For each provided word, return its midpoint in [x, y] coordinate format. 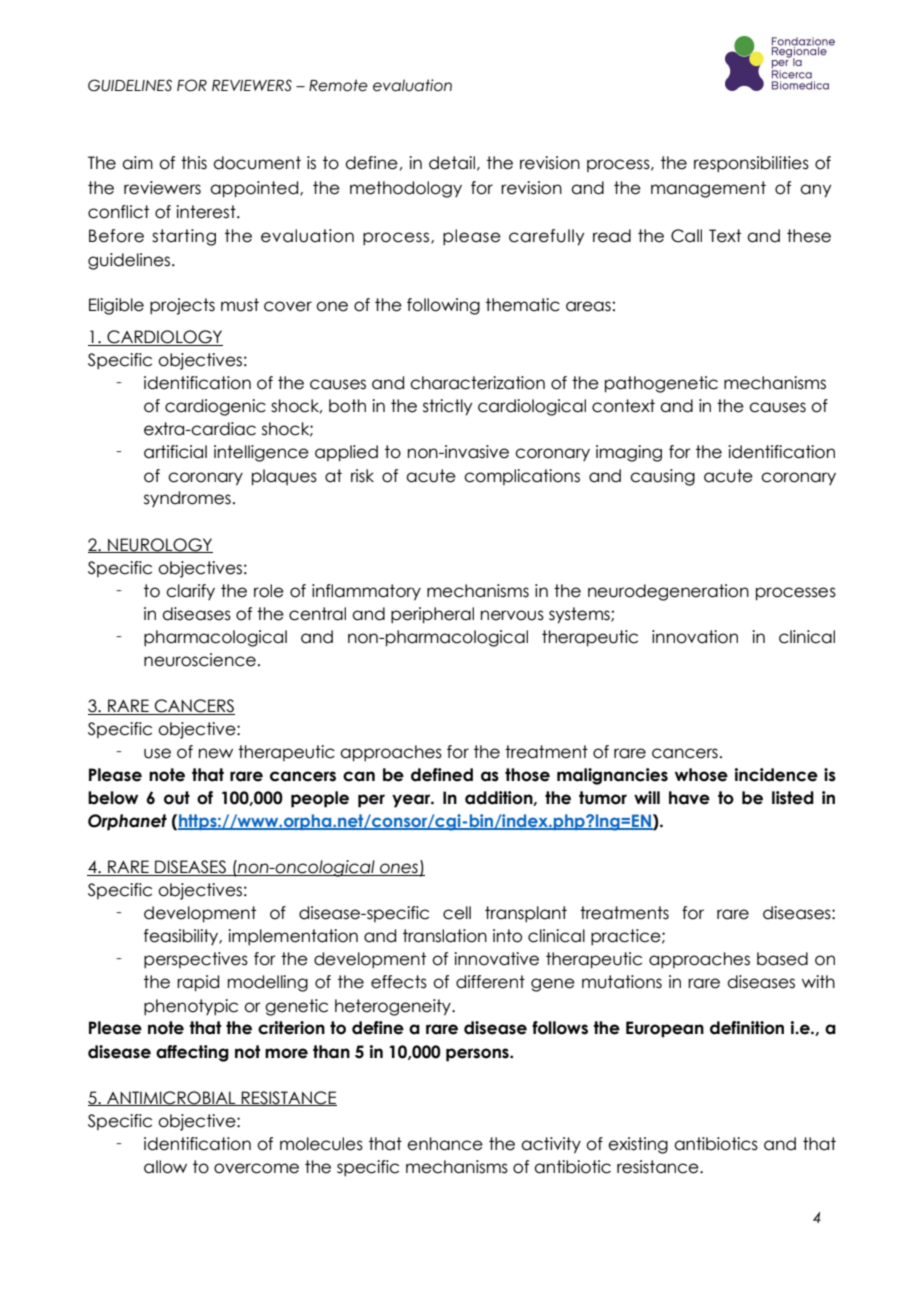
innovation [695, 637]
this [194, 163]
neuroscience [200, 660]
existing [638, 1145]
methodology [406, 189]
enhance [445, 1144]
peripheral [432, 615]
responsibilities [751, 164]
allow [165, 1167]
